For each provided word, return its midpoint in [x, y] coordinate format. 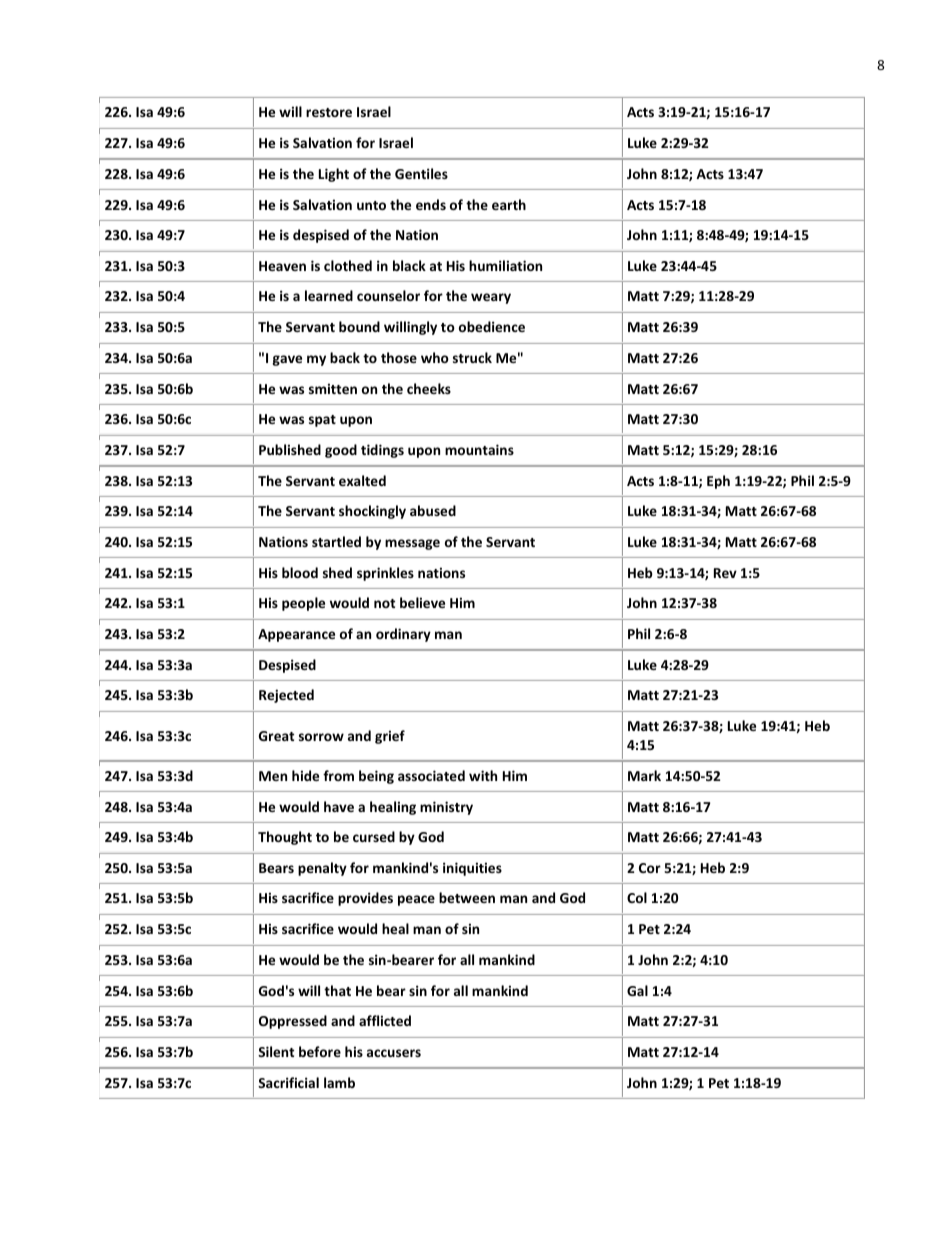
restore [329, 112]
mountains [479, 449]
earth [509, 204]
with [483, 775]
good [341, 451]
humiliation [505, 265]
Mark [644, 775]
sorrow [321, 737]
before [320, 1051]
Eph [718, 482]
